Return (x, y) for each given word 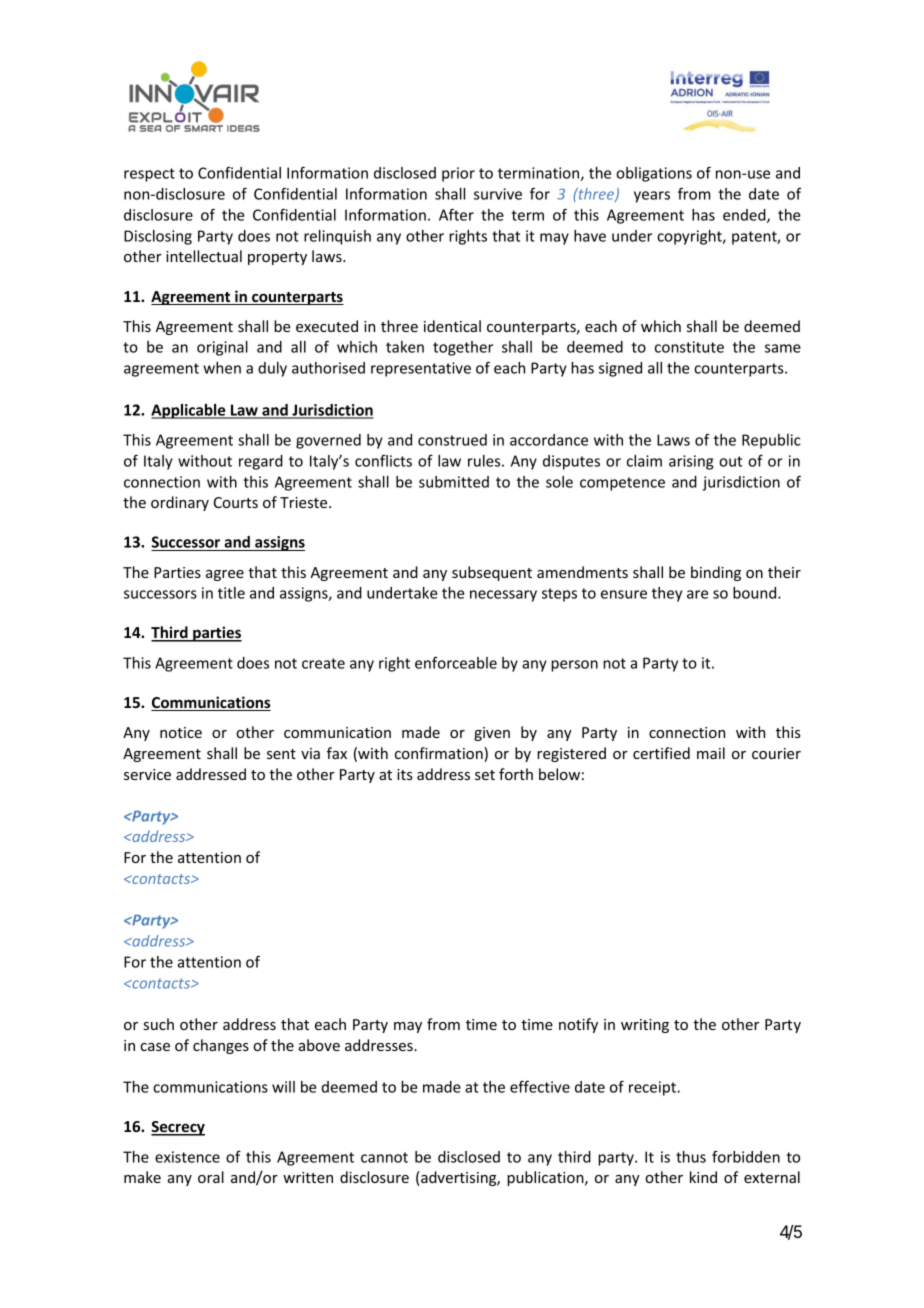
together (463, 348)
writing (645, 1026)
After (456, 214)
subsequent (492, 573)
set (485, 775)
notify (578, 1025)
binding (716, 573)
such (159, 1024)
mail (711, 753)
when (222, 368)
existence (187, 1157)
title (231, 593)
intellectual (204, 256)
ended (745, 216)
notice (181, 732)
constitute (689, 347)
